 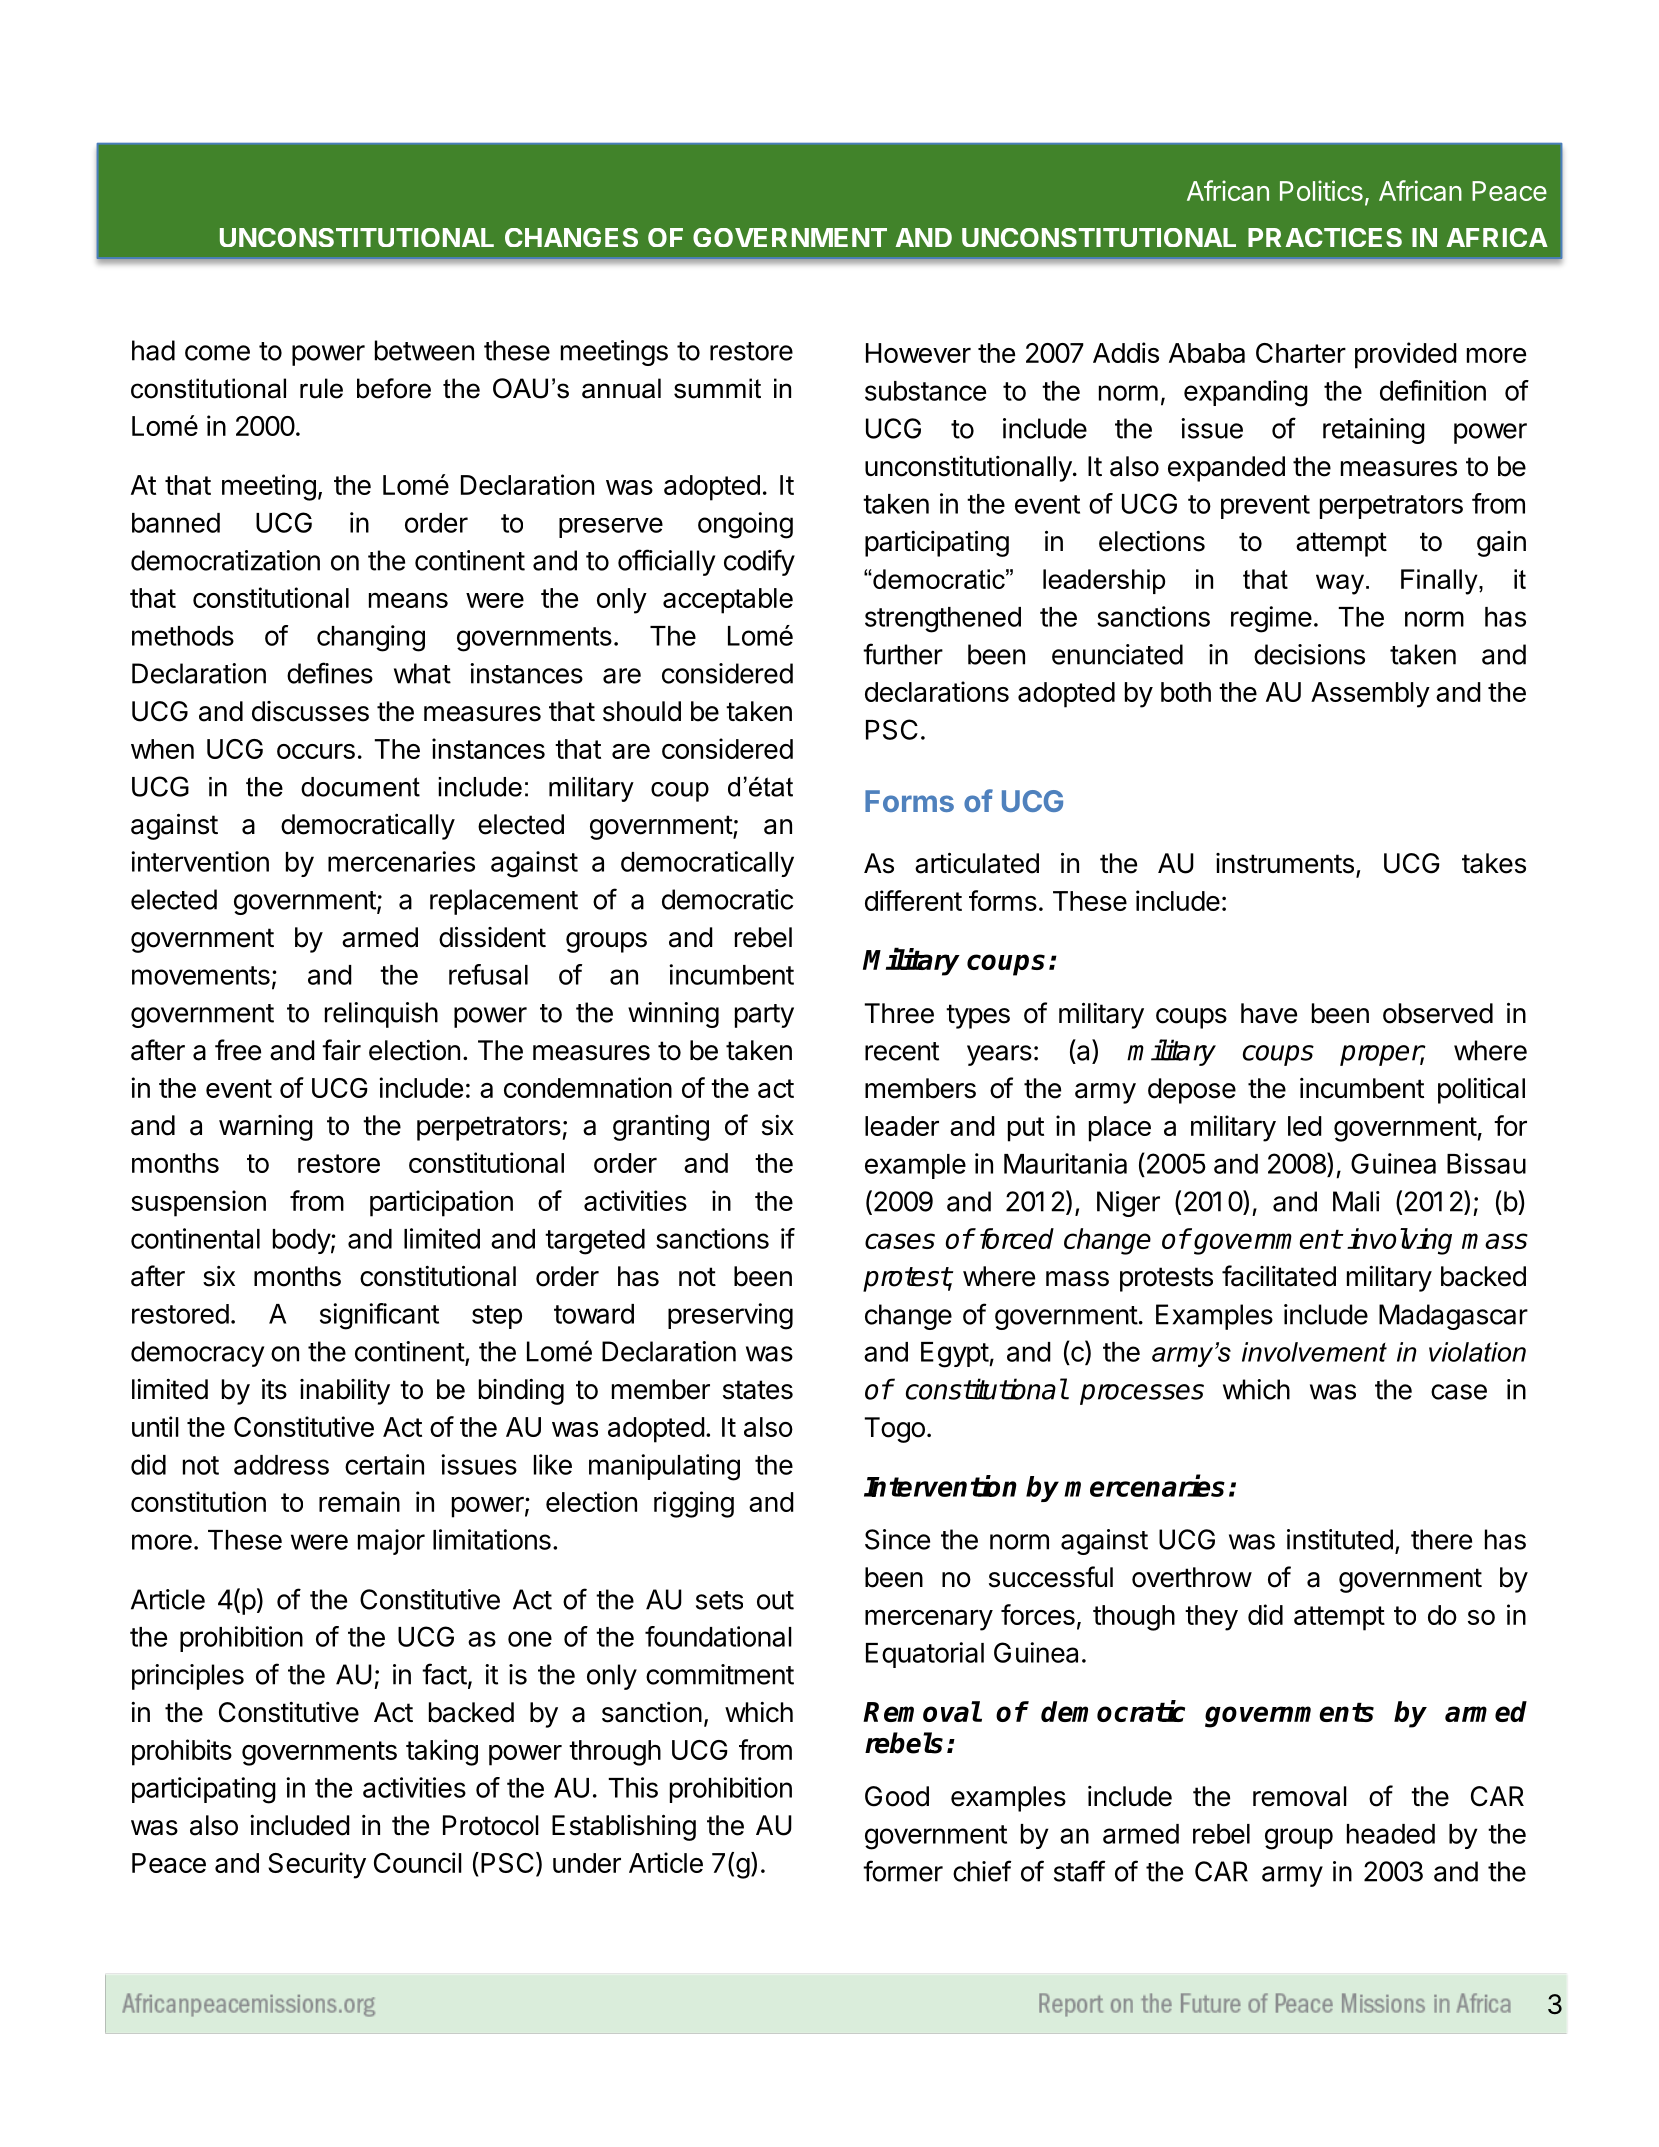 What do you see at coordinates (918, 353) in the image?
I see `However` at bounding box center [918, 353].
